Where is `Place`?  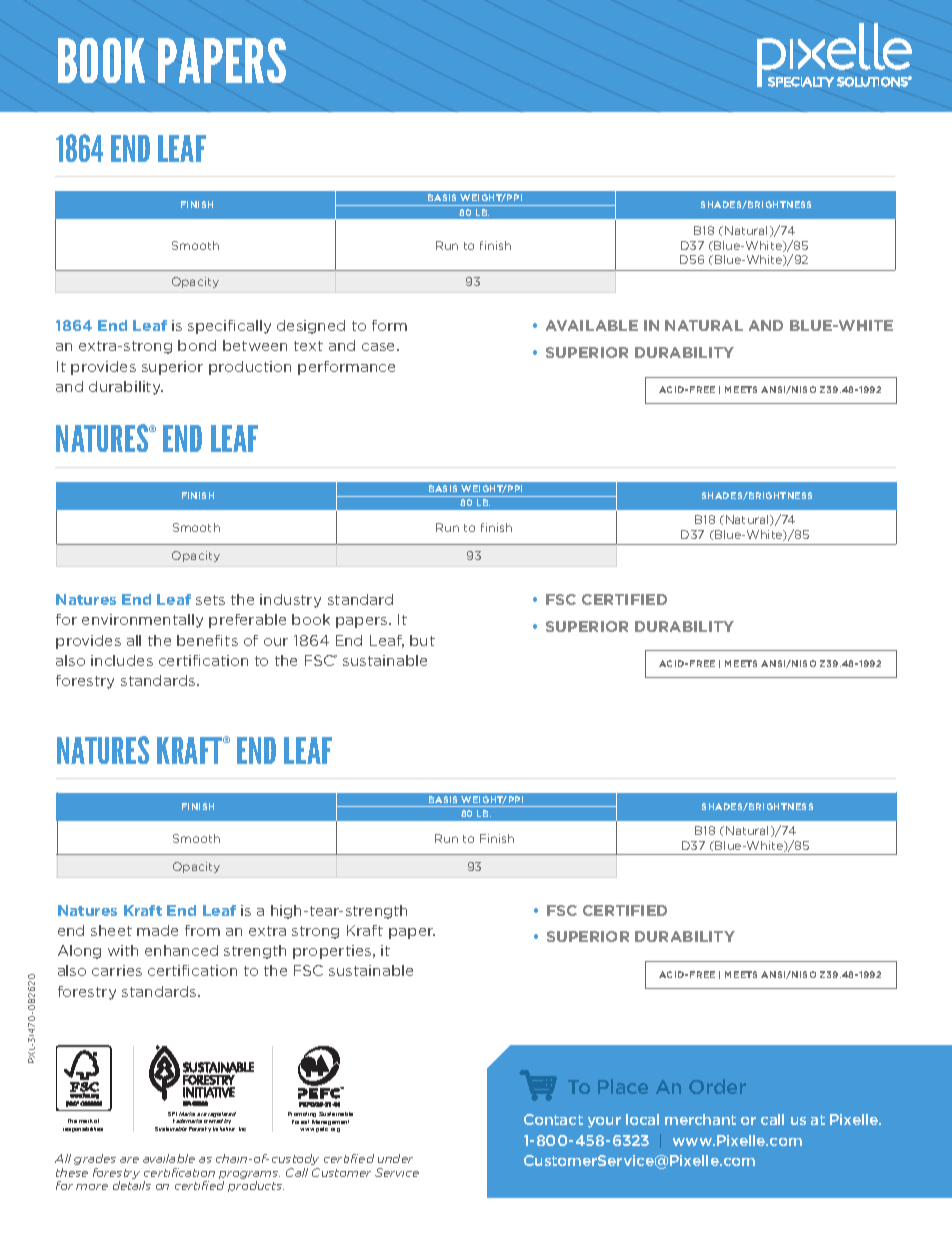
Place is located at coordinates (623, 1086).
